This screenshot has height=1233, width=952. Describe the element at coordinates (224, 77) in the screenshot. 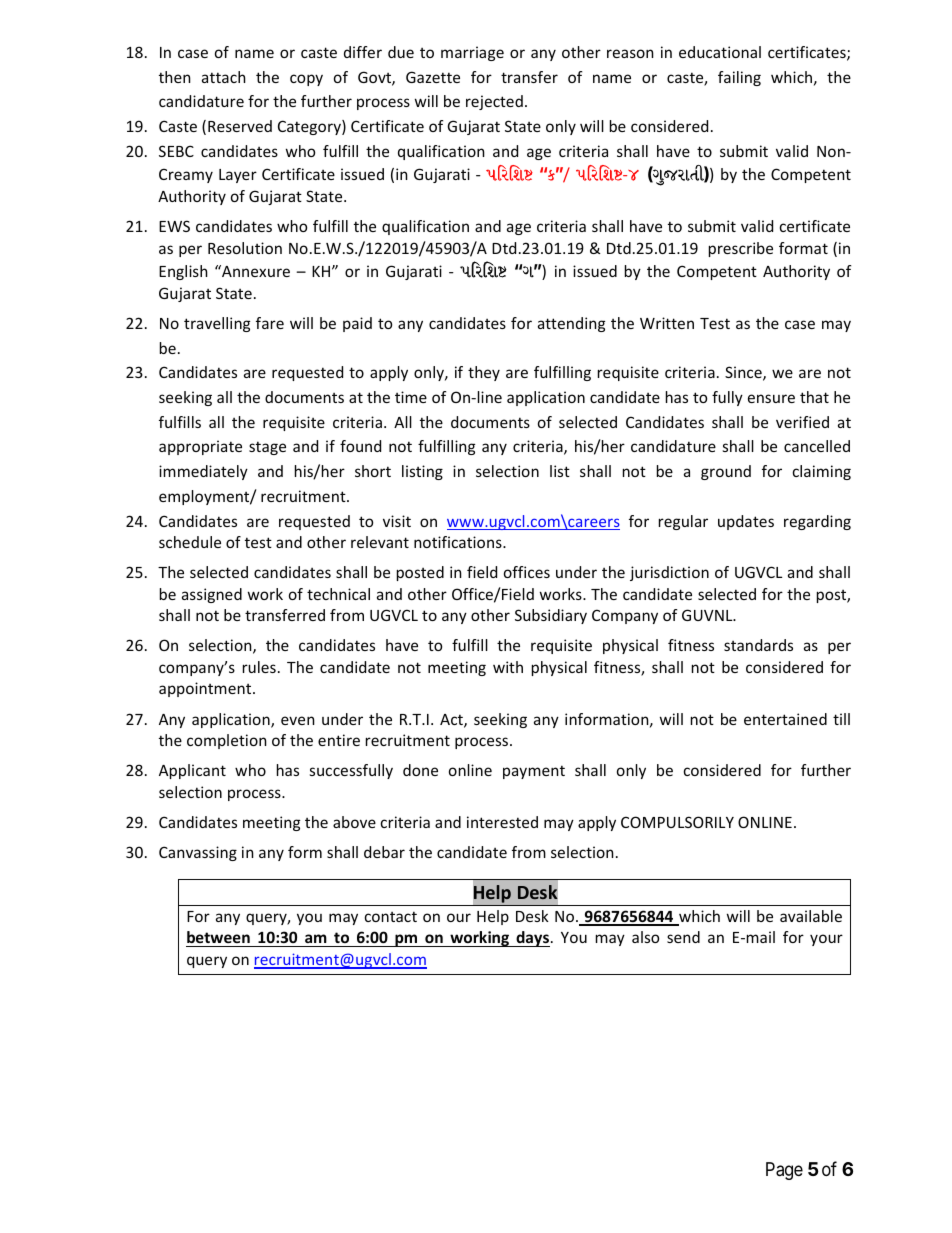

I see `attach` at that location.
